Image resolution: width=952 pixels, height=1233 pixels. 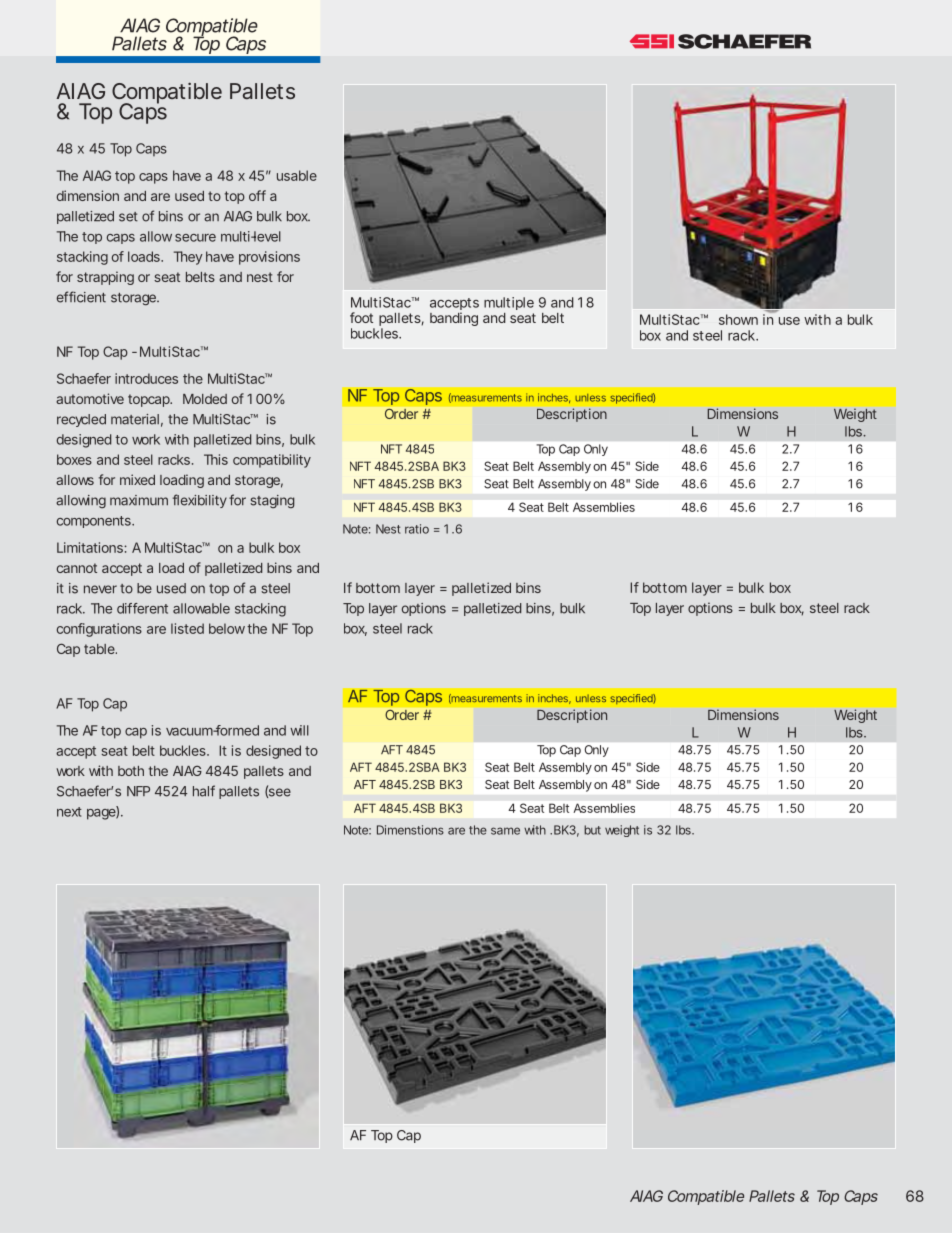 I want to click on material, so click(x=135, y=419).
